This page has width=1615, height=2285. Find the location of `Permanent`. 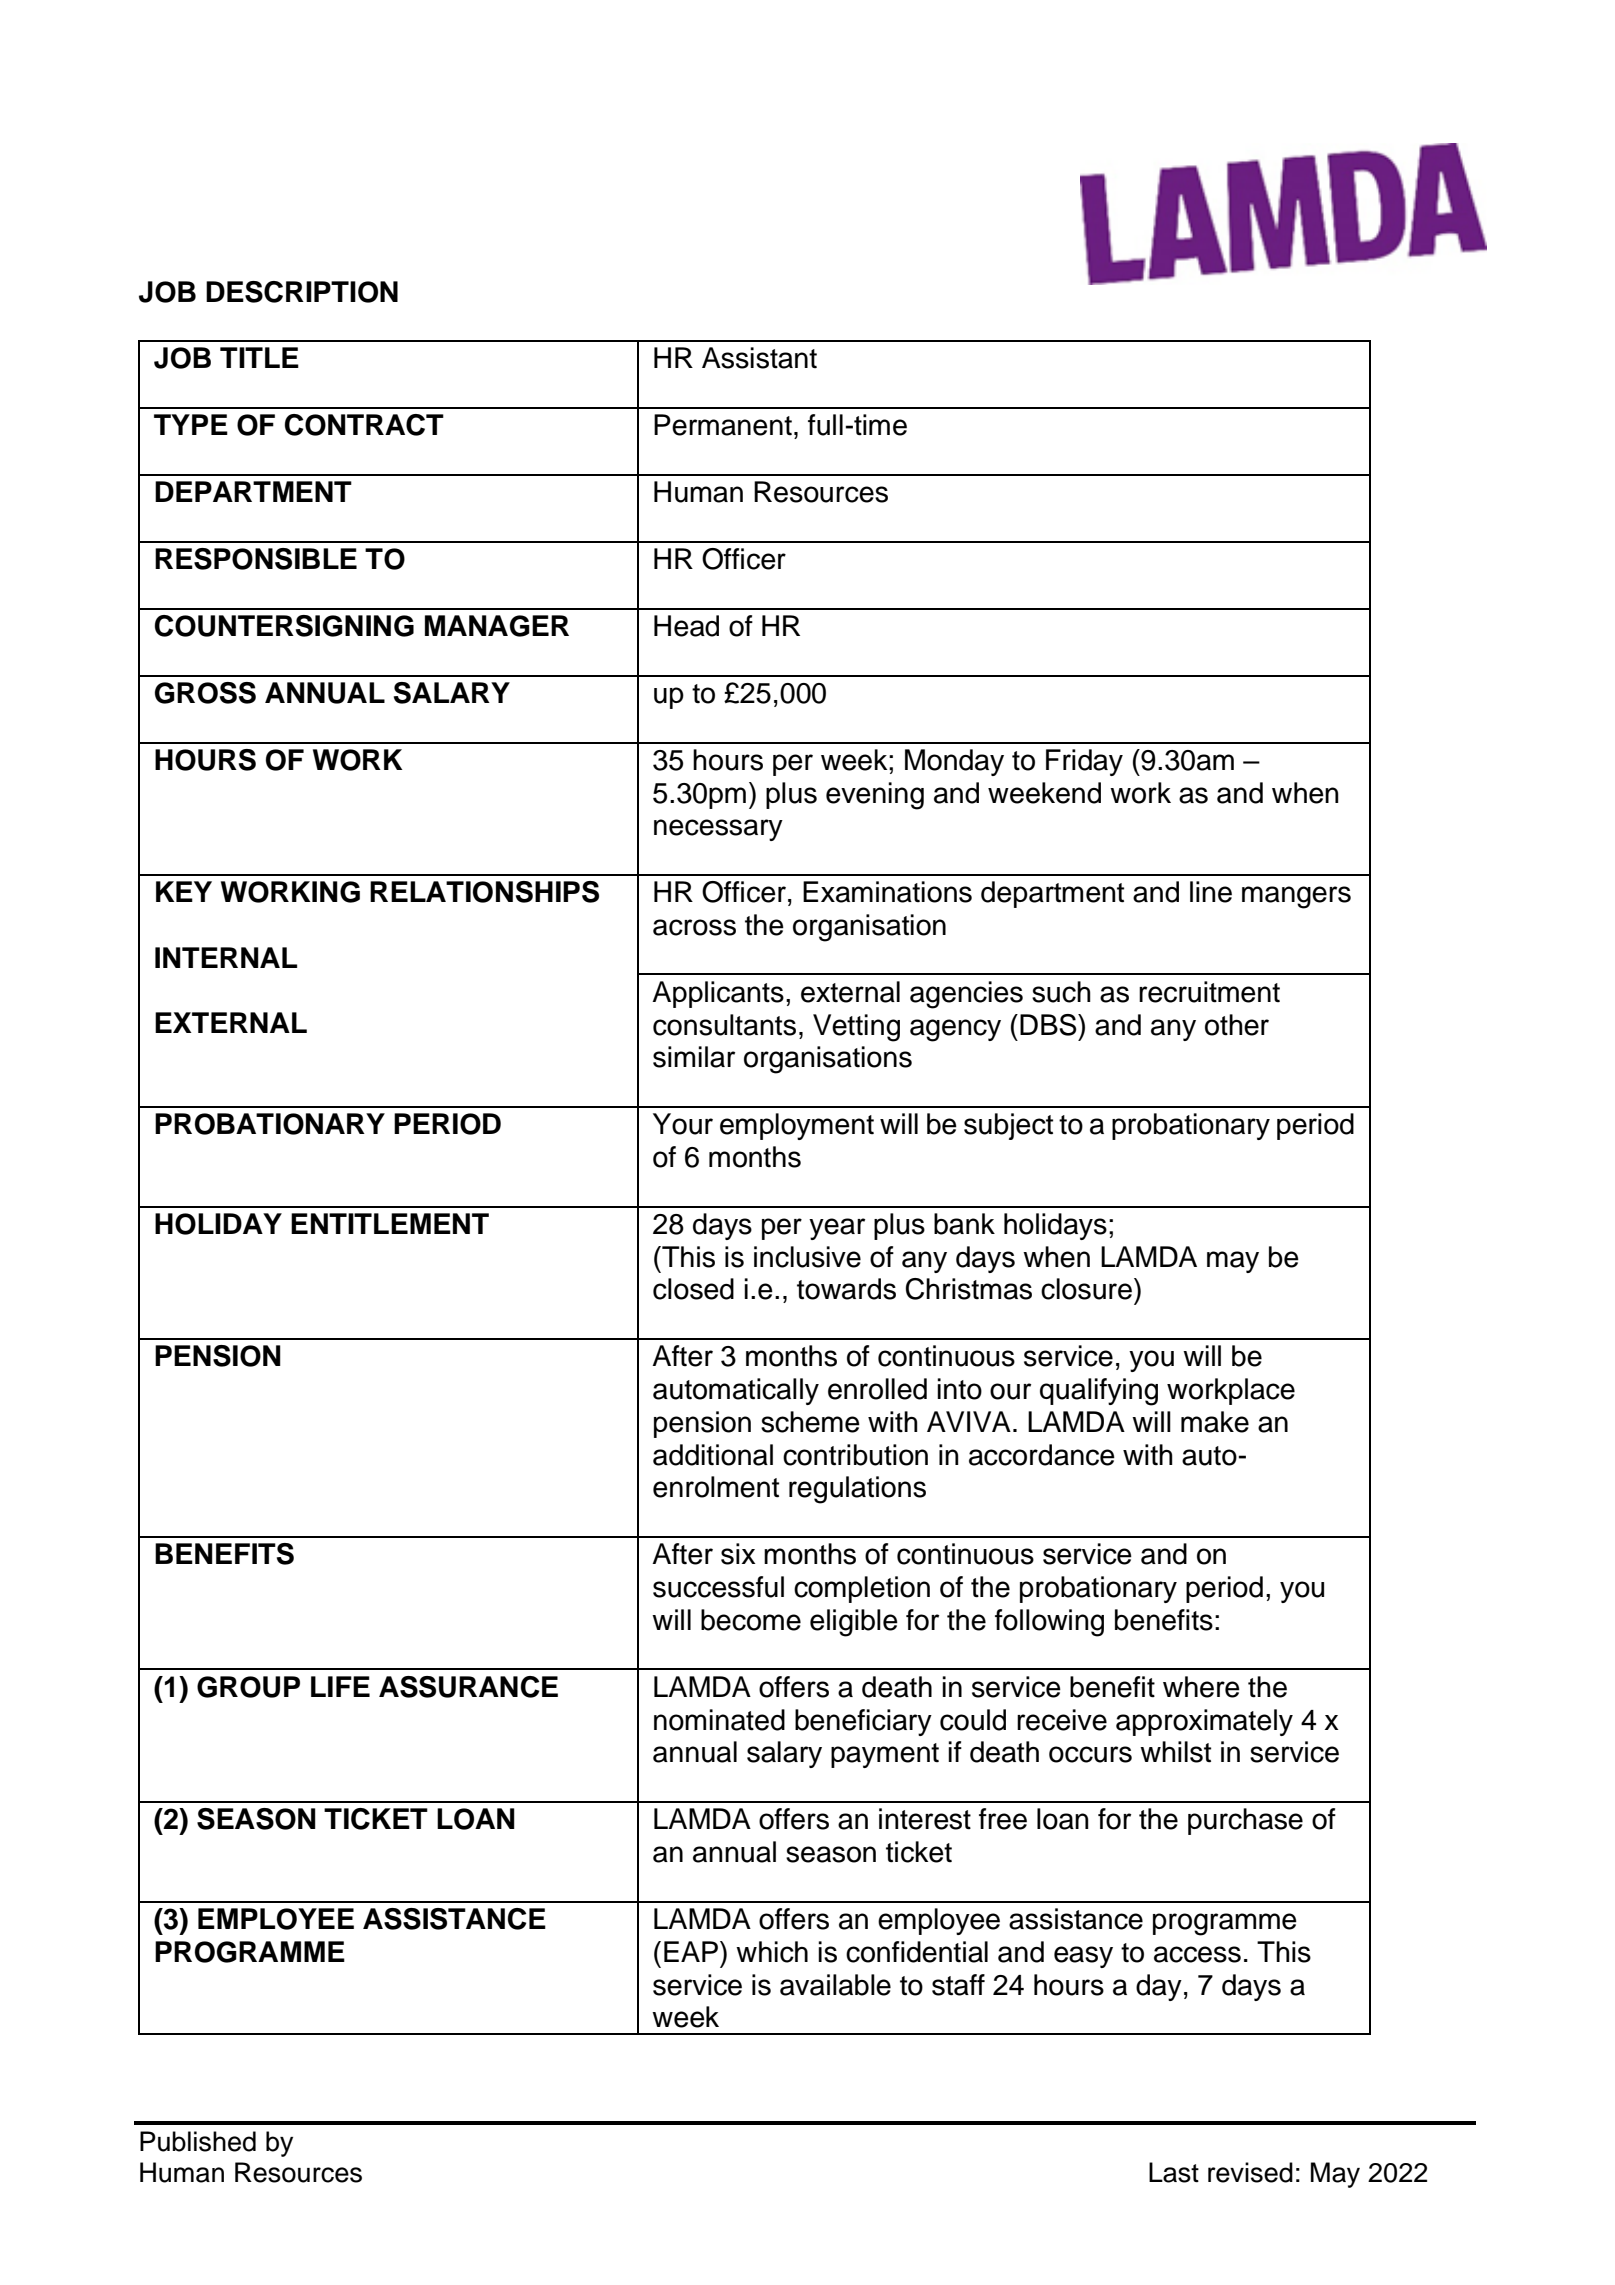

Permanent is located at coordinates (723, 425).
